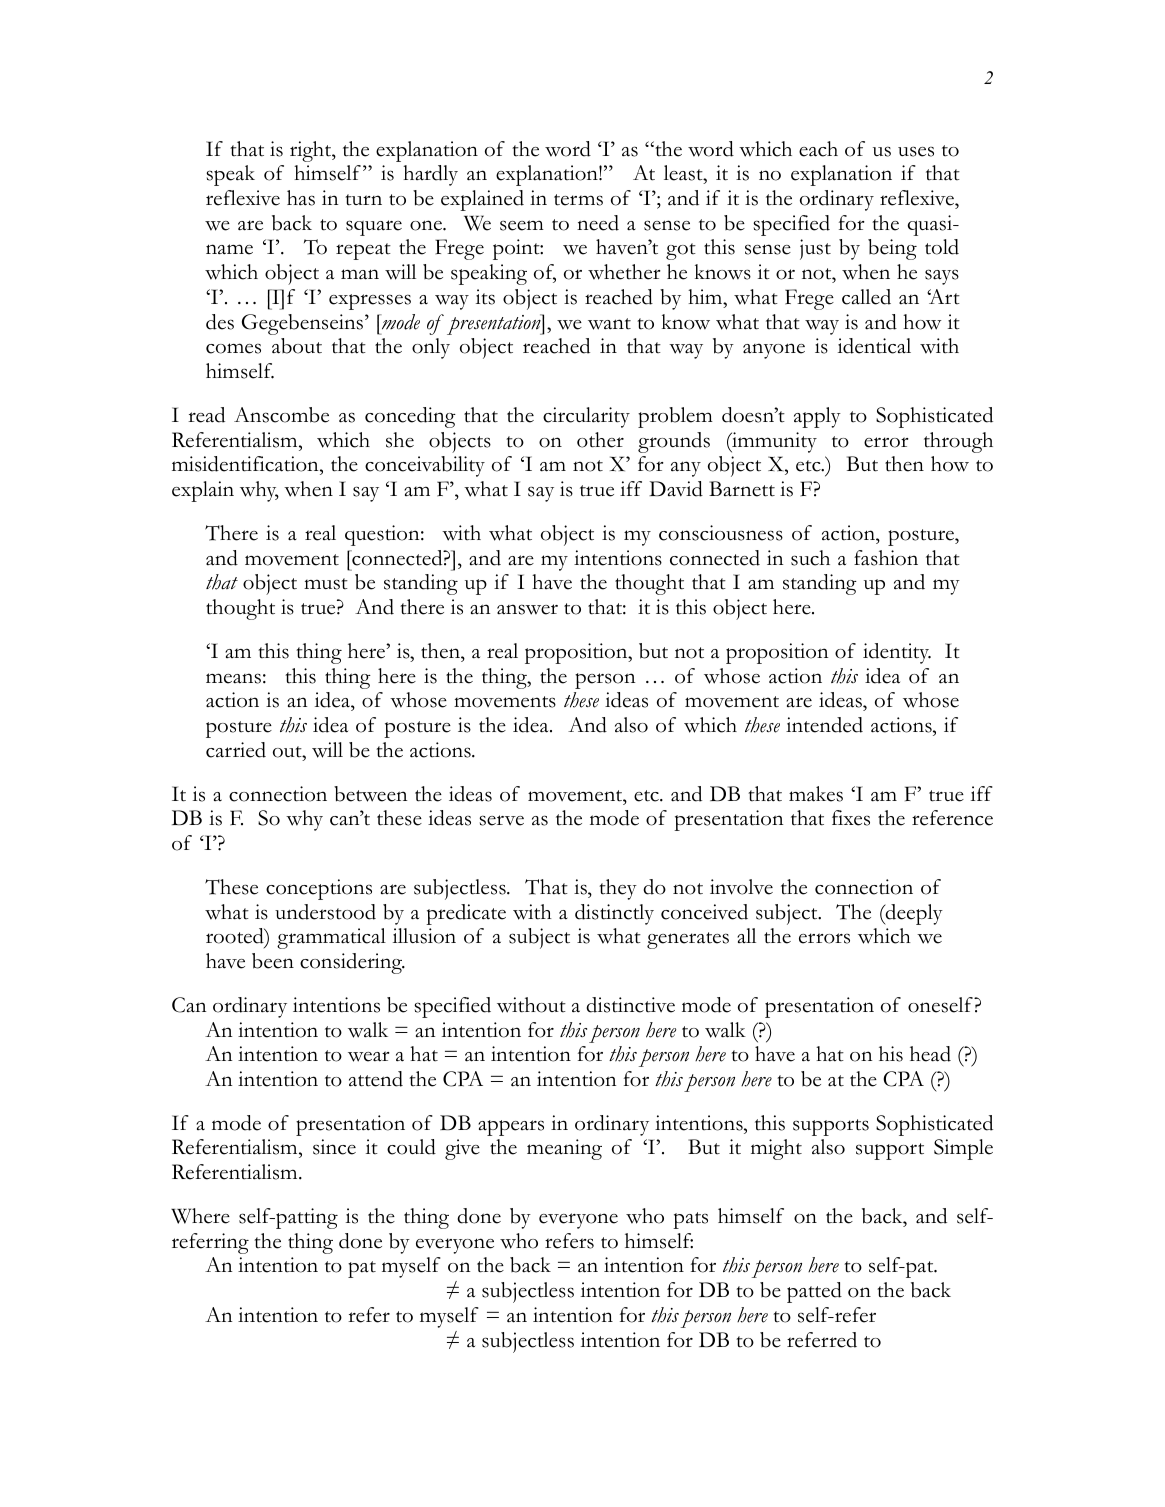  I want to click on distinctive, so click(630, 1005).
